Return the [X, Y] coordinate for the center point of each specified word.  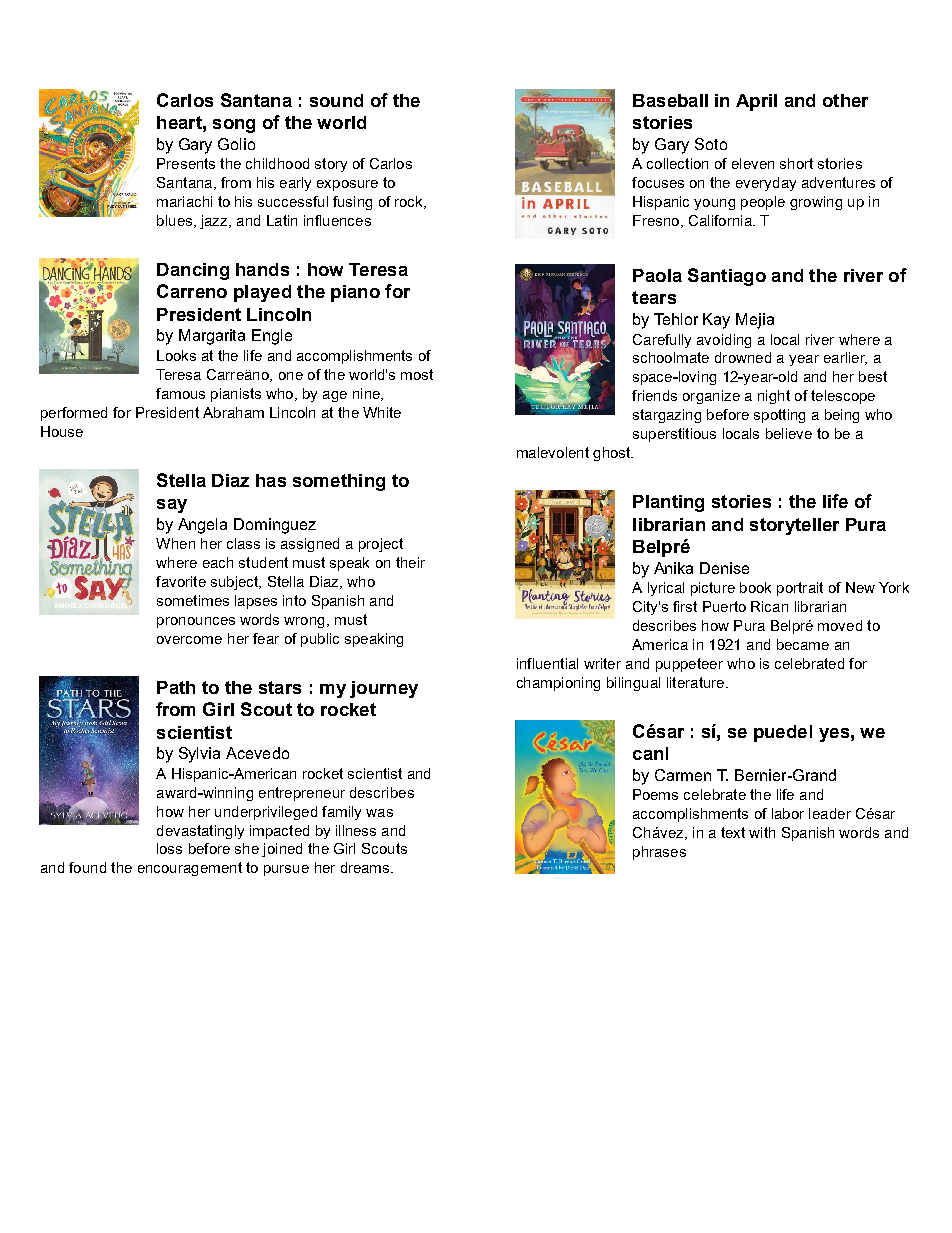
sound [336, 100]
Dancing [193, 271]
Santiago [727, 277]
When [175, 543]
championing [558, 684]
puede [780, 733]
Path [176, 687]
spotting [779, 416]
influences [337, 220]
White [382, 412]
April [756, 102]
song [234, 126]
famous [180, 393]
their [410, 562]
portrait [800, 589]
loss [169, 848]
